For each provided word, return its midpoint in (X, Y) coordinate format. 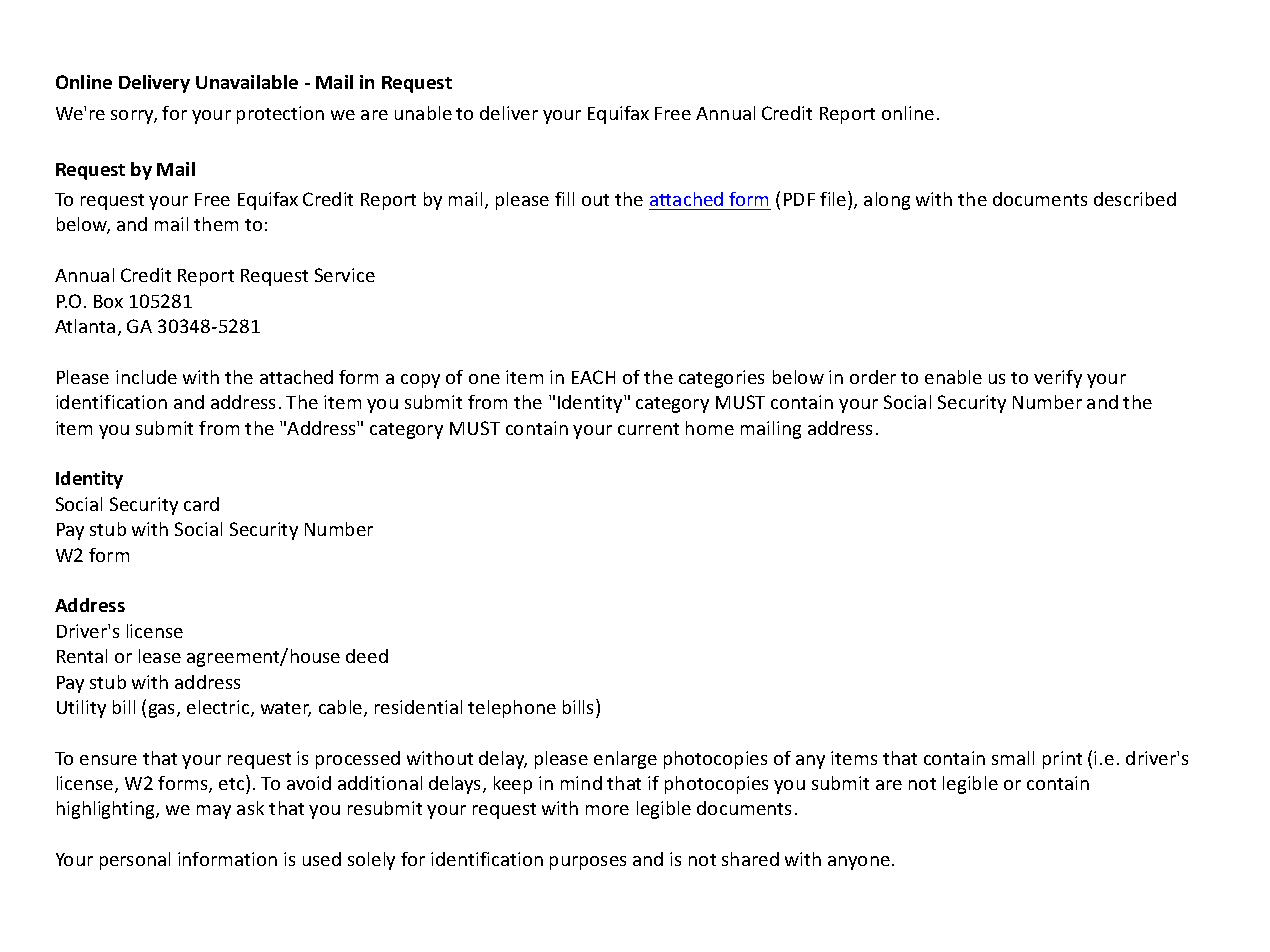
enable (953, 377)
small (1013, 758)
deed (367, 656)
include (146, 377)
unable (423, 113)
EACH (593, 377)
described (1135, 199)
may (214, 812)
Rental (82, 656)
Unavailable (247, 82)
